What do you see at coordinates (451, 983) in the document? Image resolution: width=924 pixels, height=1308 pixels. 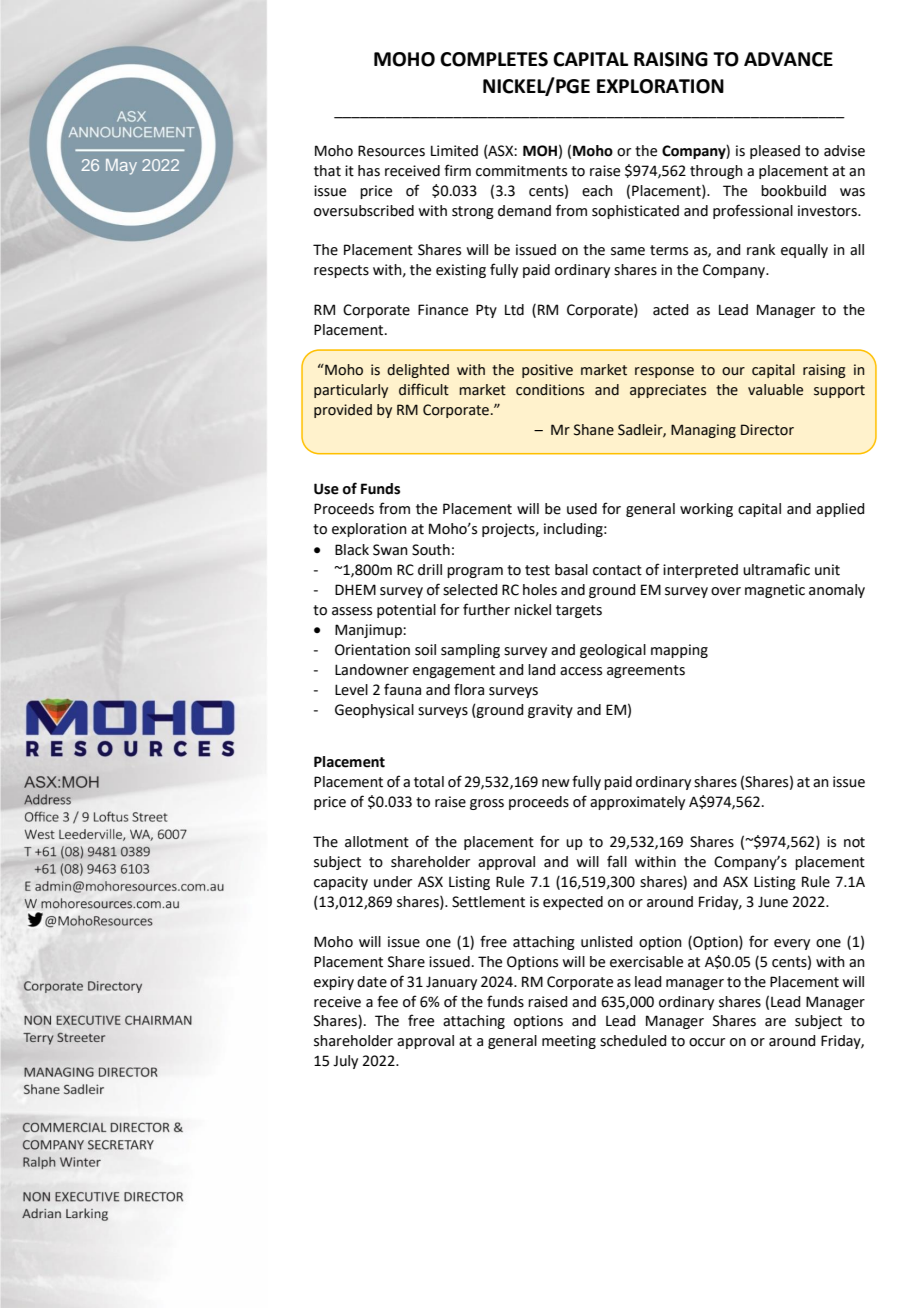 I see `January` at bounding box center [451, 983].
